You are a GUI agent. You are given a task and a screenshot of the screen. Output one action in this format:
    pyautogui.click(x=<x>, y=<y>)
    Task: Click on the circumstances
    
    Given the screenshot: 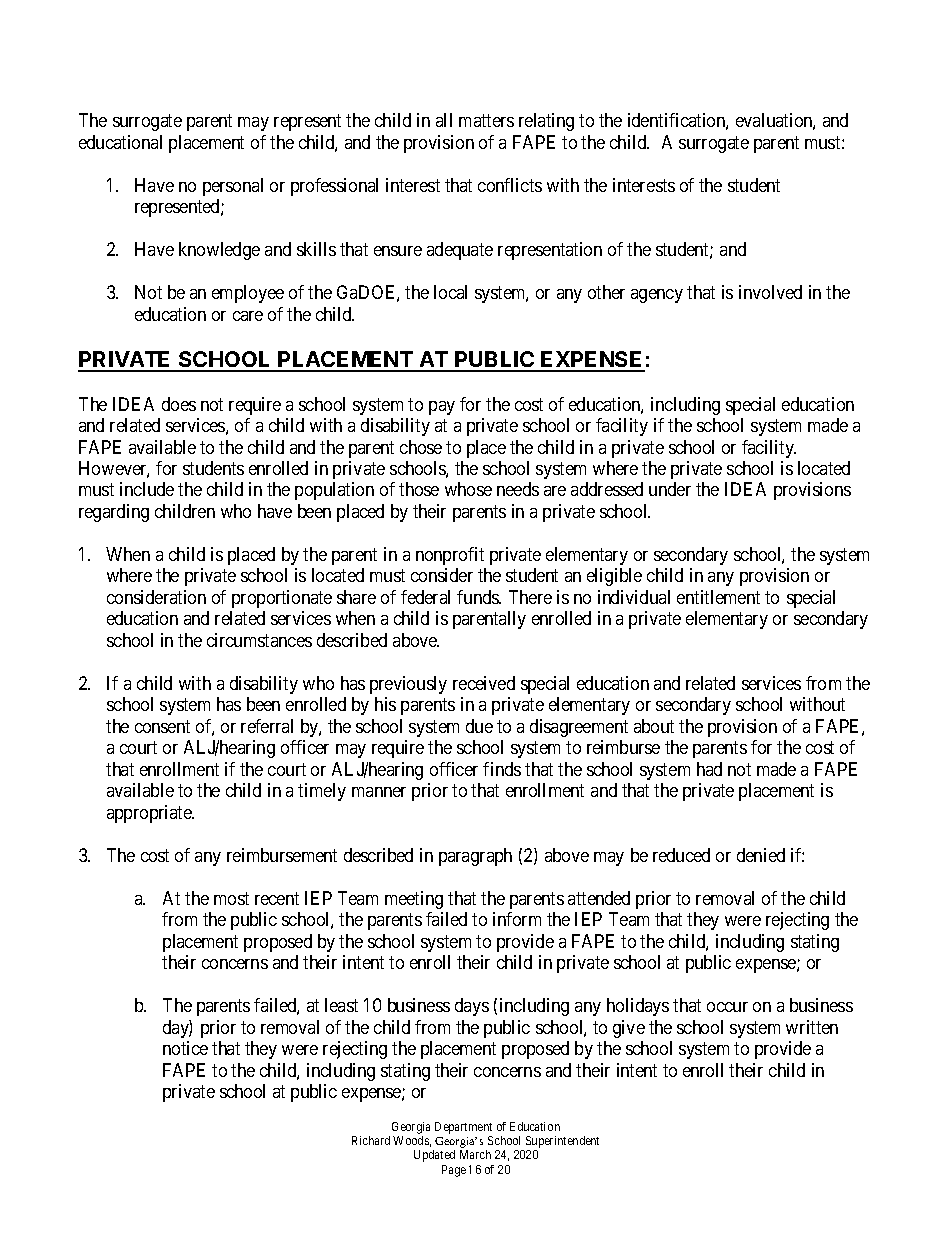 What is the action you would take?
    pyautogui.click(x=259, y=640)
